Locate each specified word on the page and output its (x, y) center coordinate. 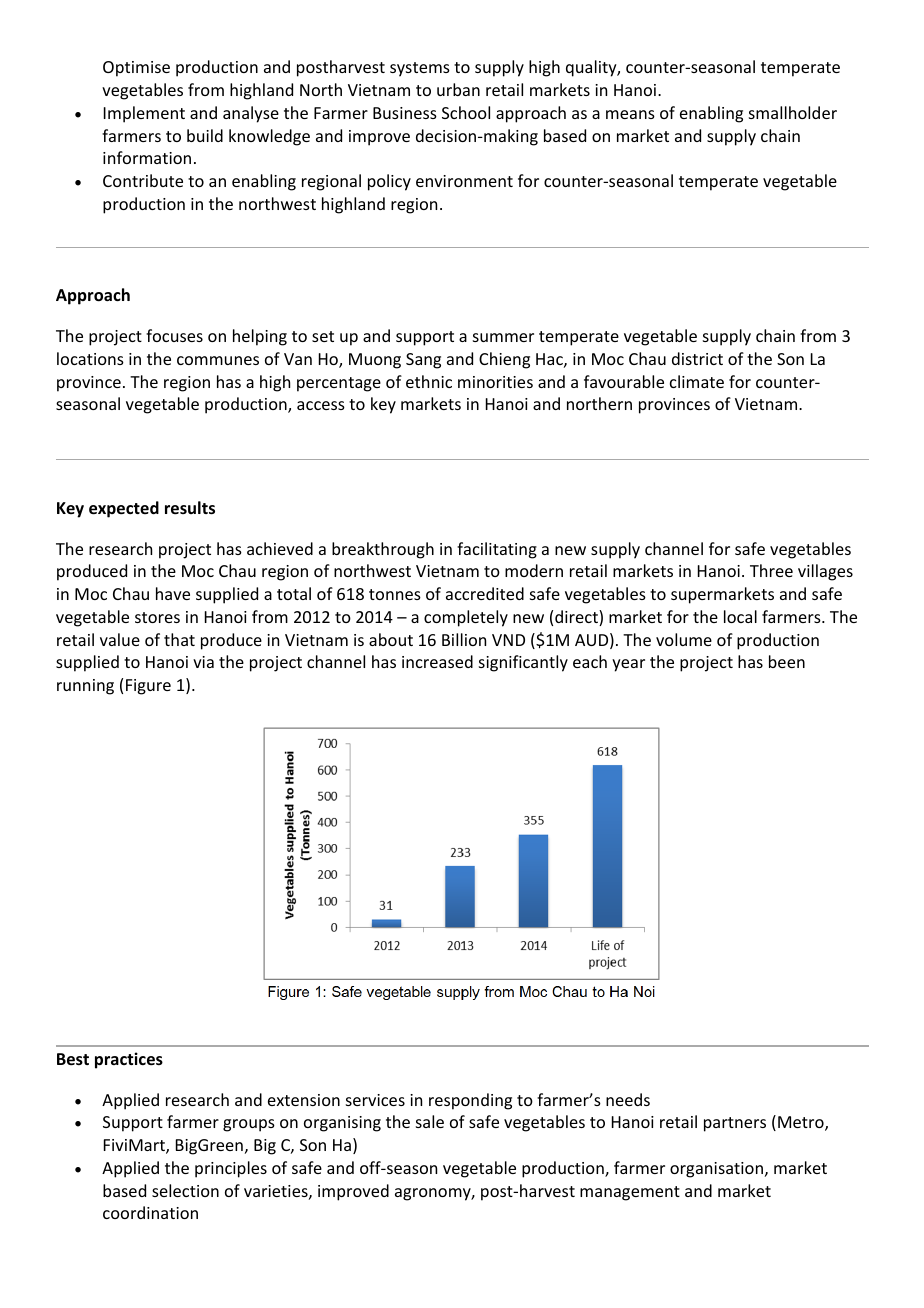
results (190, 508)
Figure (148, 687)
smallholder (793, 112)
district (697, 358)
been (787, 661)
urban (458, 89)
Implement (144, 114)
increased (437, 661)
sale (430, 1121)
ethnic (429, 381)
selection (185, 1190)
